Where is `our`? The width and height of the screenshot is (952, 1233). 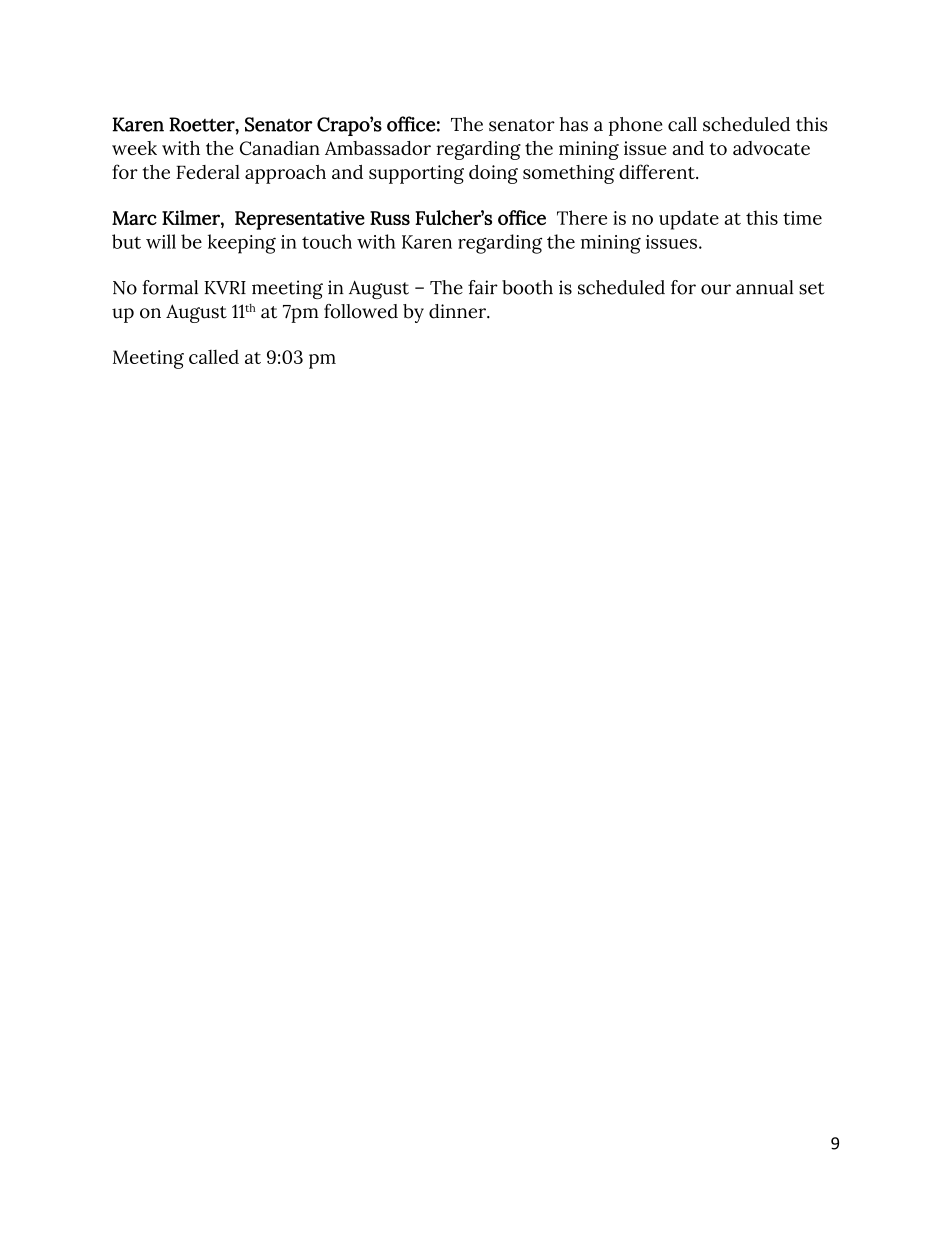
our is located at coordinates (716, 289).
